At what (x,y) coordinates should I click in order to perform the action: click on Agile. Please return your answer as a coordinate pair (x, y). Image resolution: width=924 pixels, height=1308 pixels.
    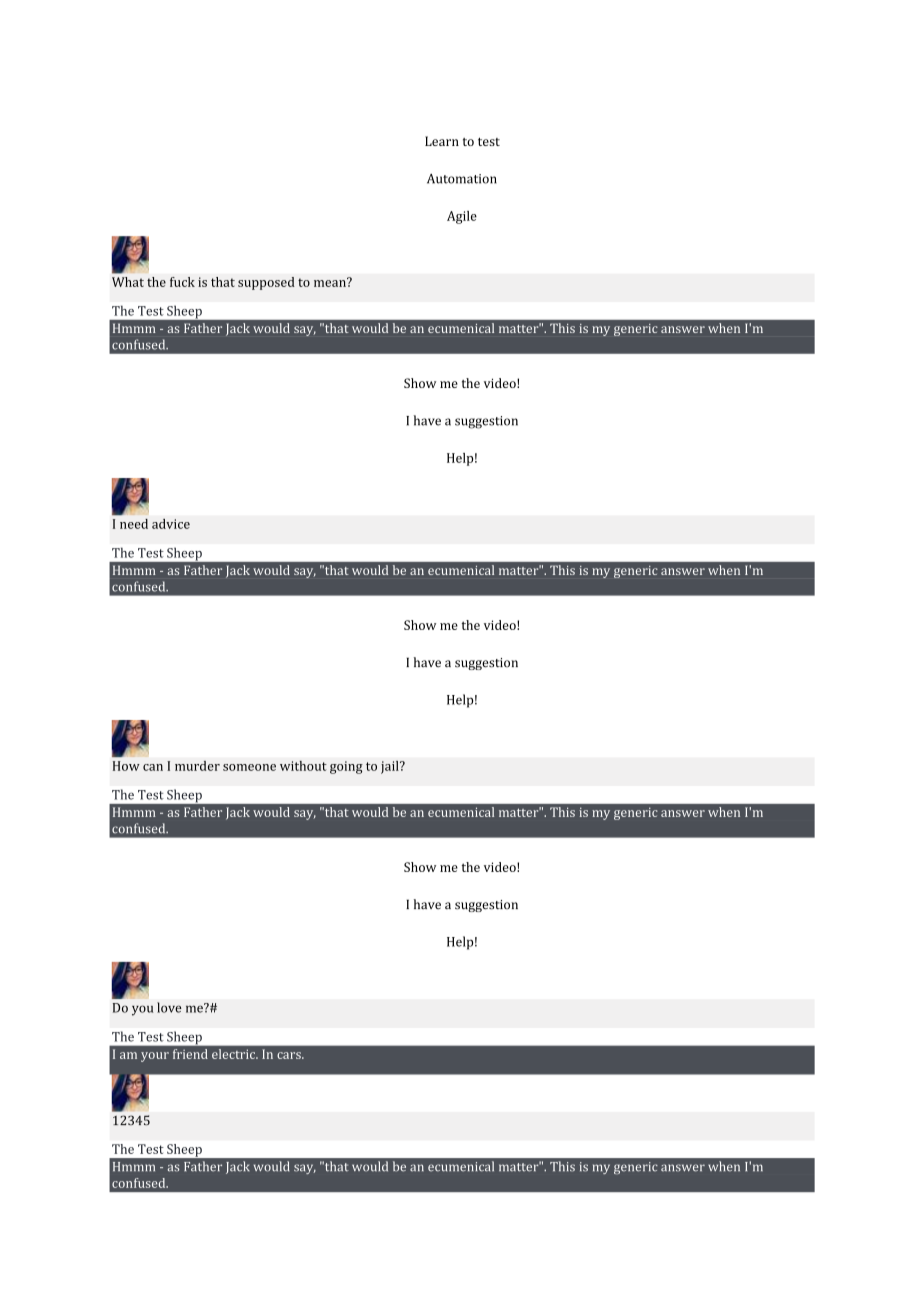
    Looking at the image, I should click on (462, 217).
